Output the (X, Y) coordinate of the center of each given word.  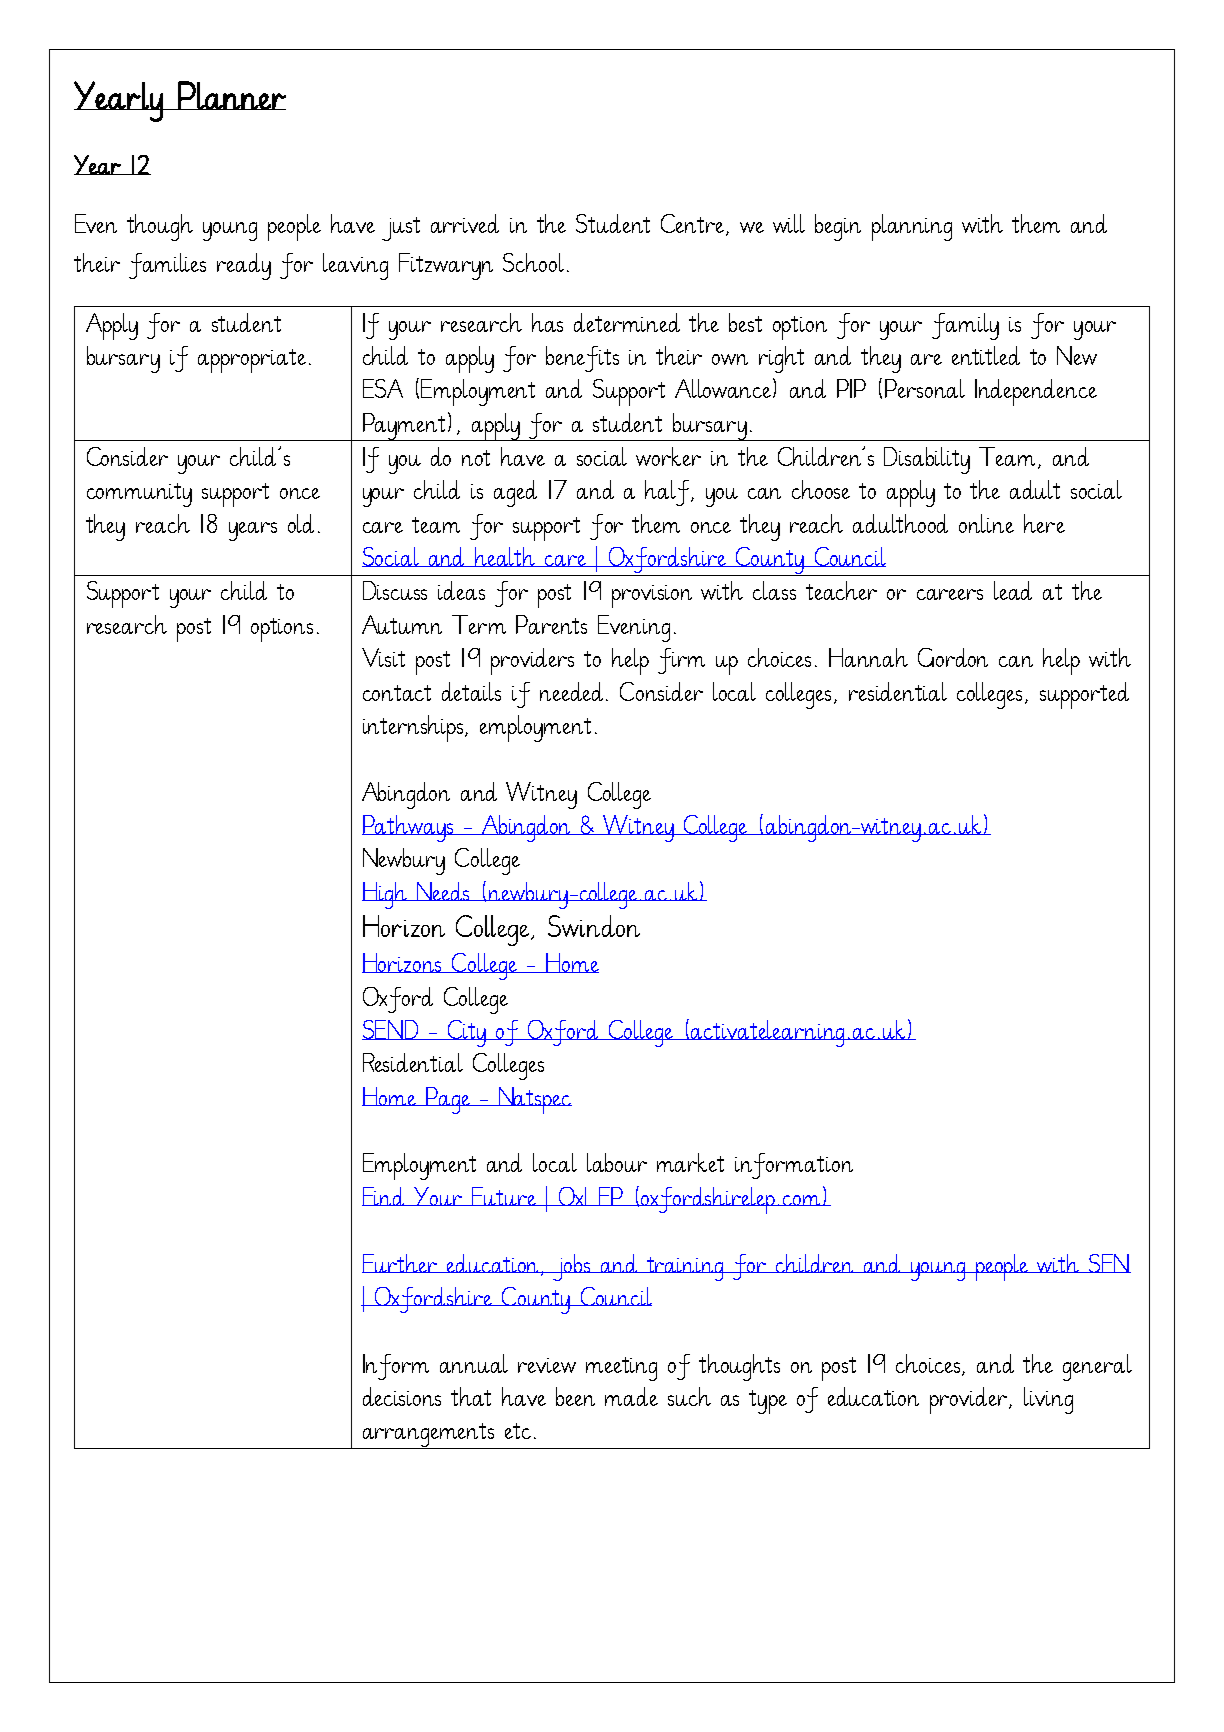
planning (912, 227)
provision (652, 596)
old (301, 523)
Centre (694, 225)
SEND (391, 1030)
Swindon (594, 926)
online (986, 523)
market (690, 1162)
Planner (231, 95)
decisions (402, 1396)
